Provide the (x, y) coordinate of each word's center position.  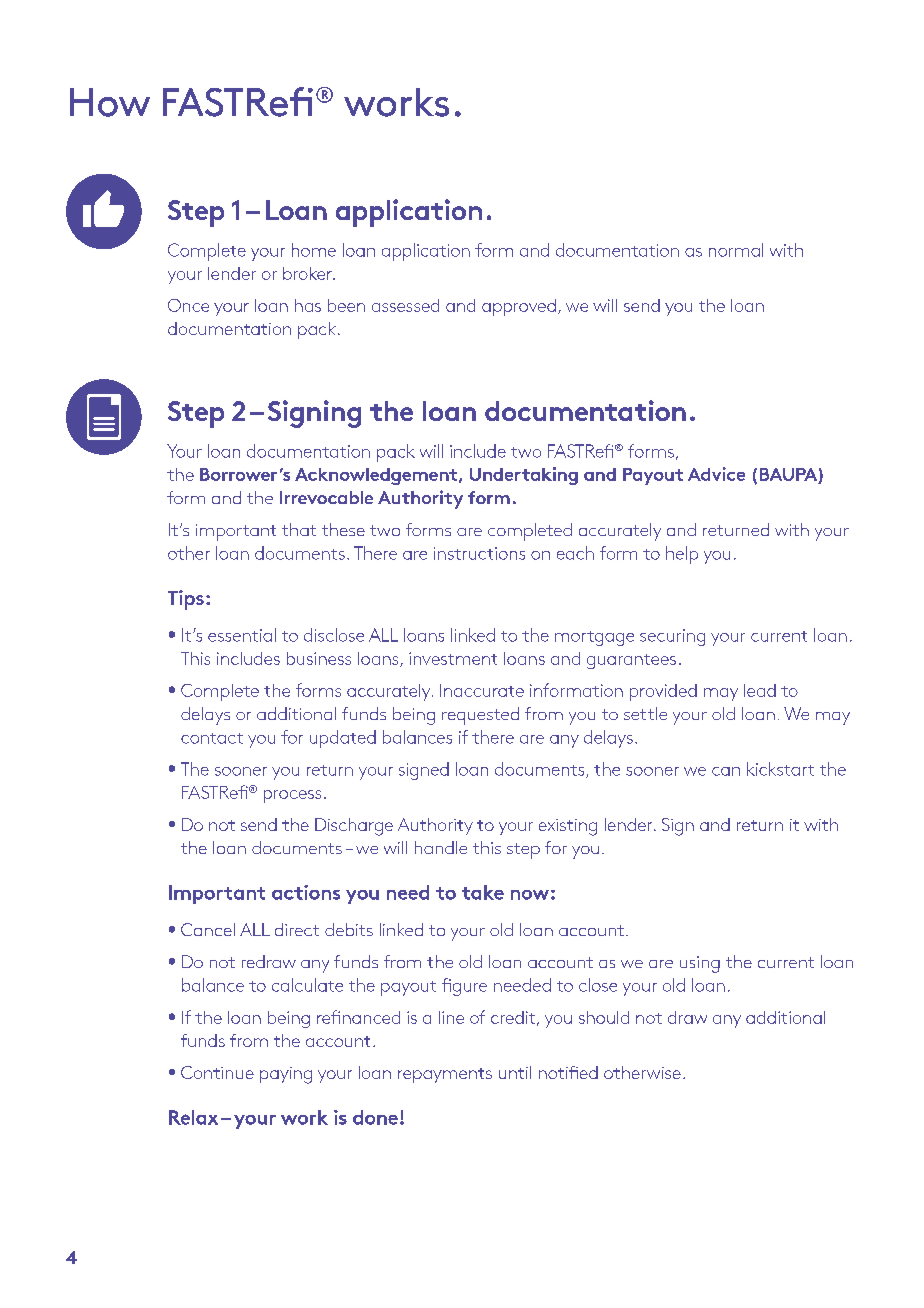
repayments (445, 1075)
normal (736, 250)
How (110, 102)
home (314, 250)
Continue (217, 1072)
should (604, 1017)
